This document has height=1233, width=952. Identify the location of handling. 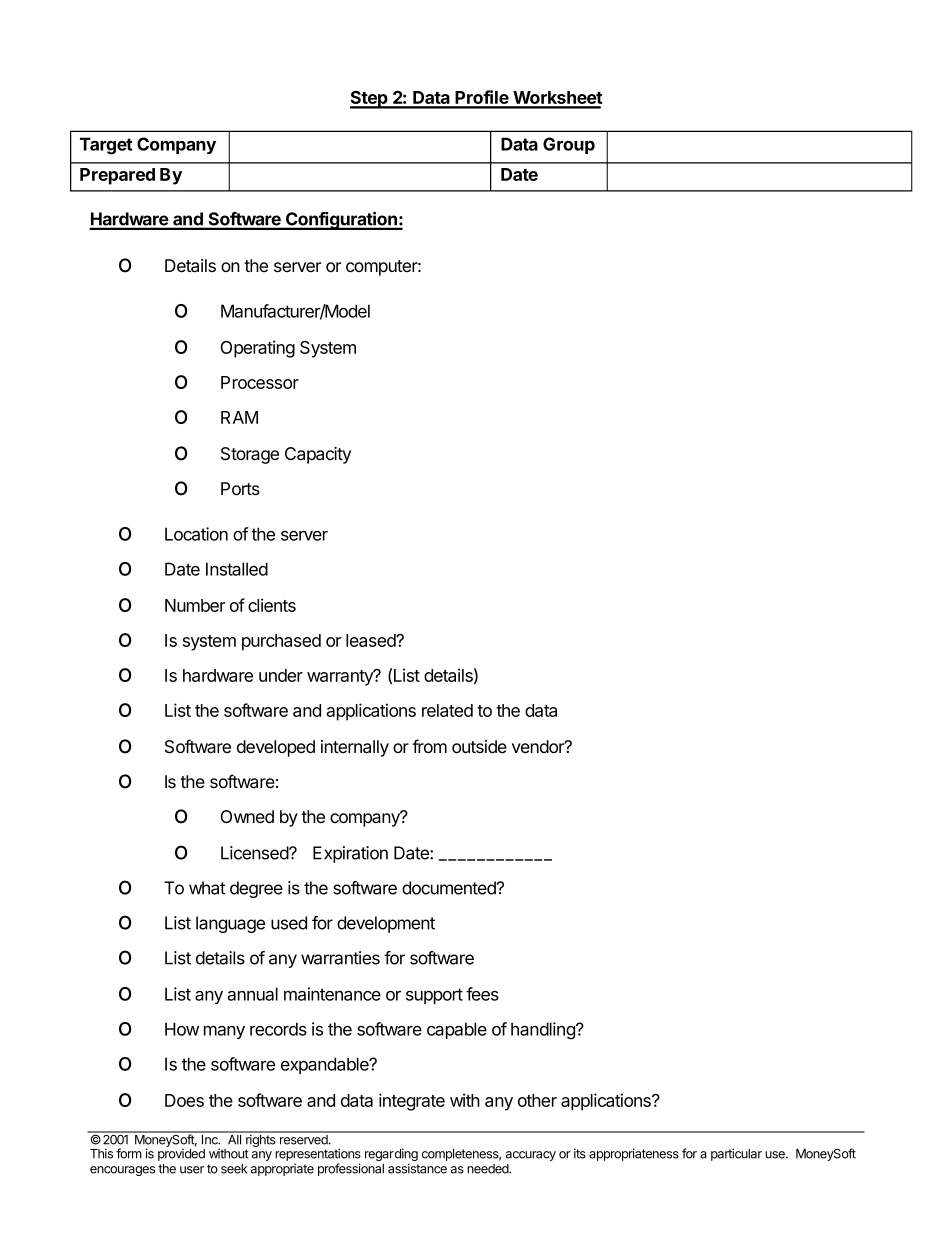
(544, 1031).
